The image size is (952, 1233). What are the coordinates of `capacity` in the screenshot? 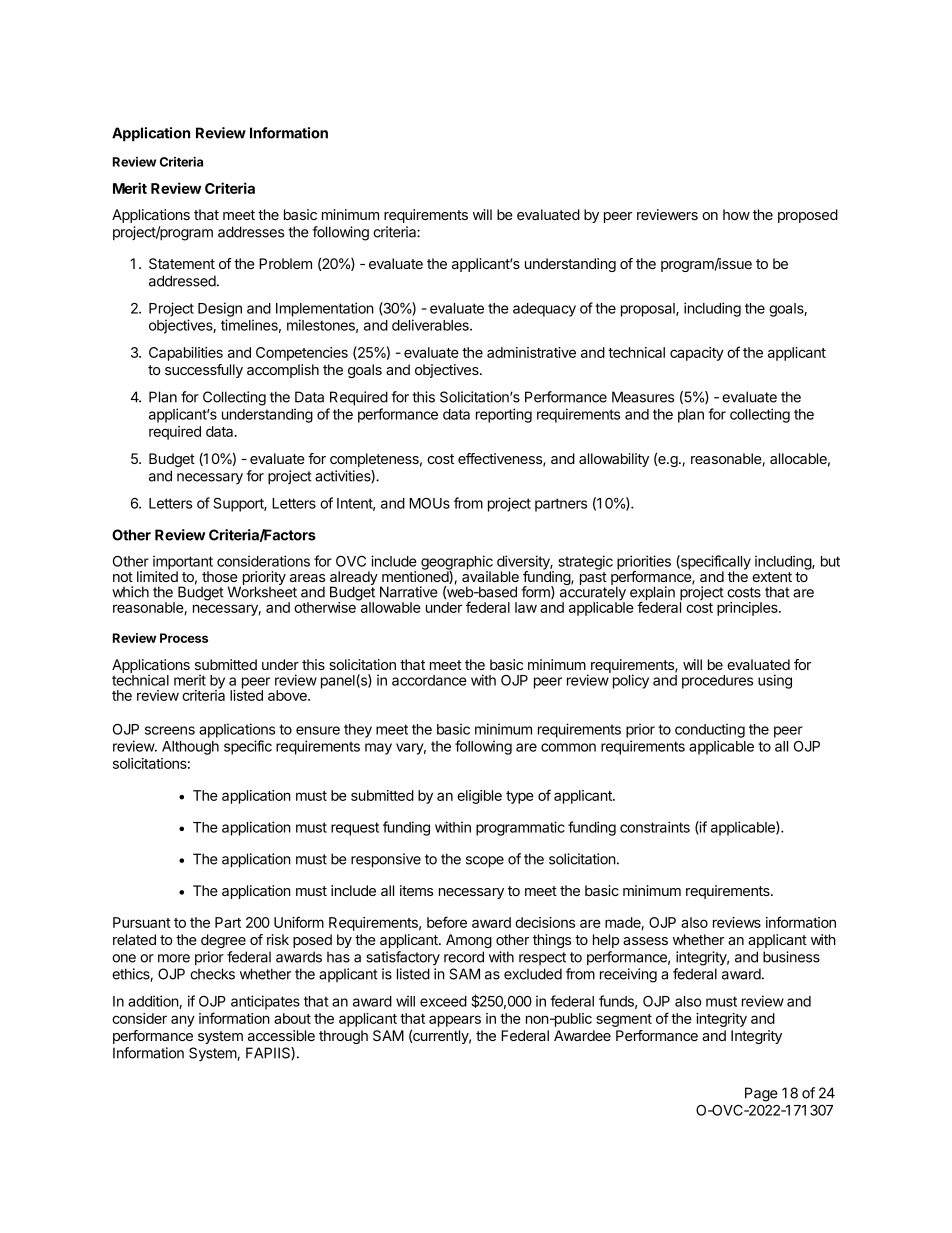 It's located at (697, 354).
